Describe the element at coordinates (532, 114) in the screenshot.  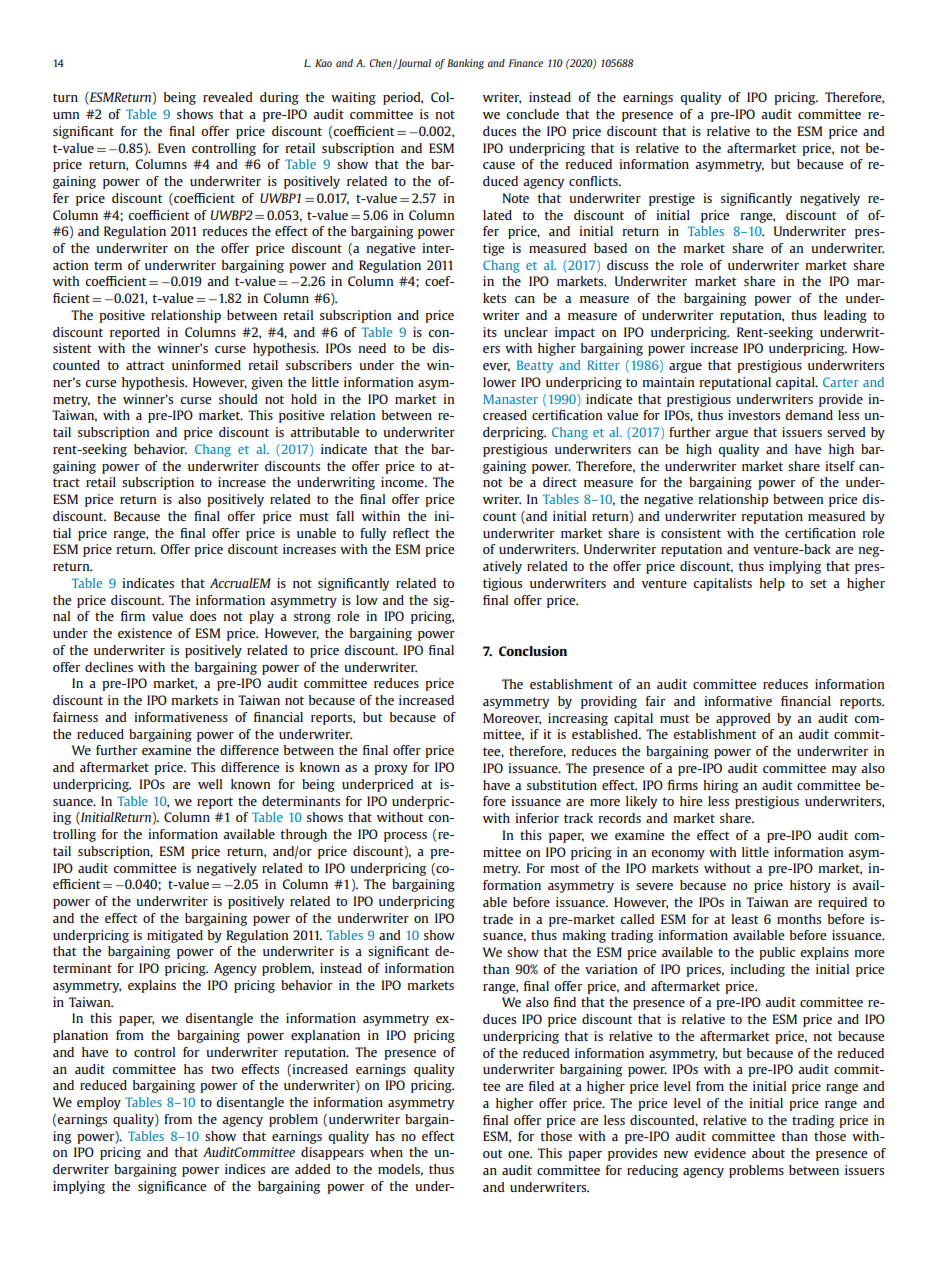
I see `conclude` at that location.
